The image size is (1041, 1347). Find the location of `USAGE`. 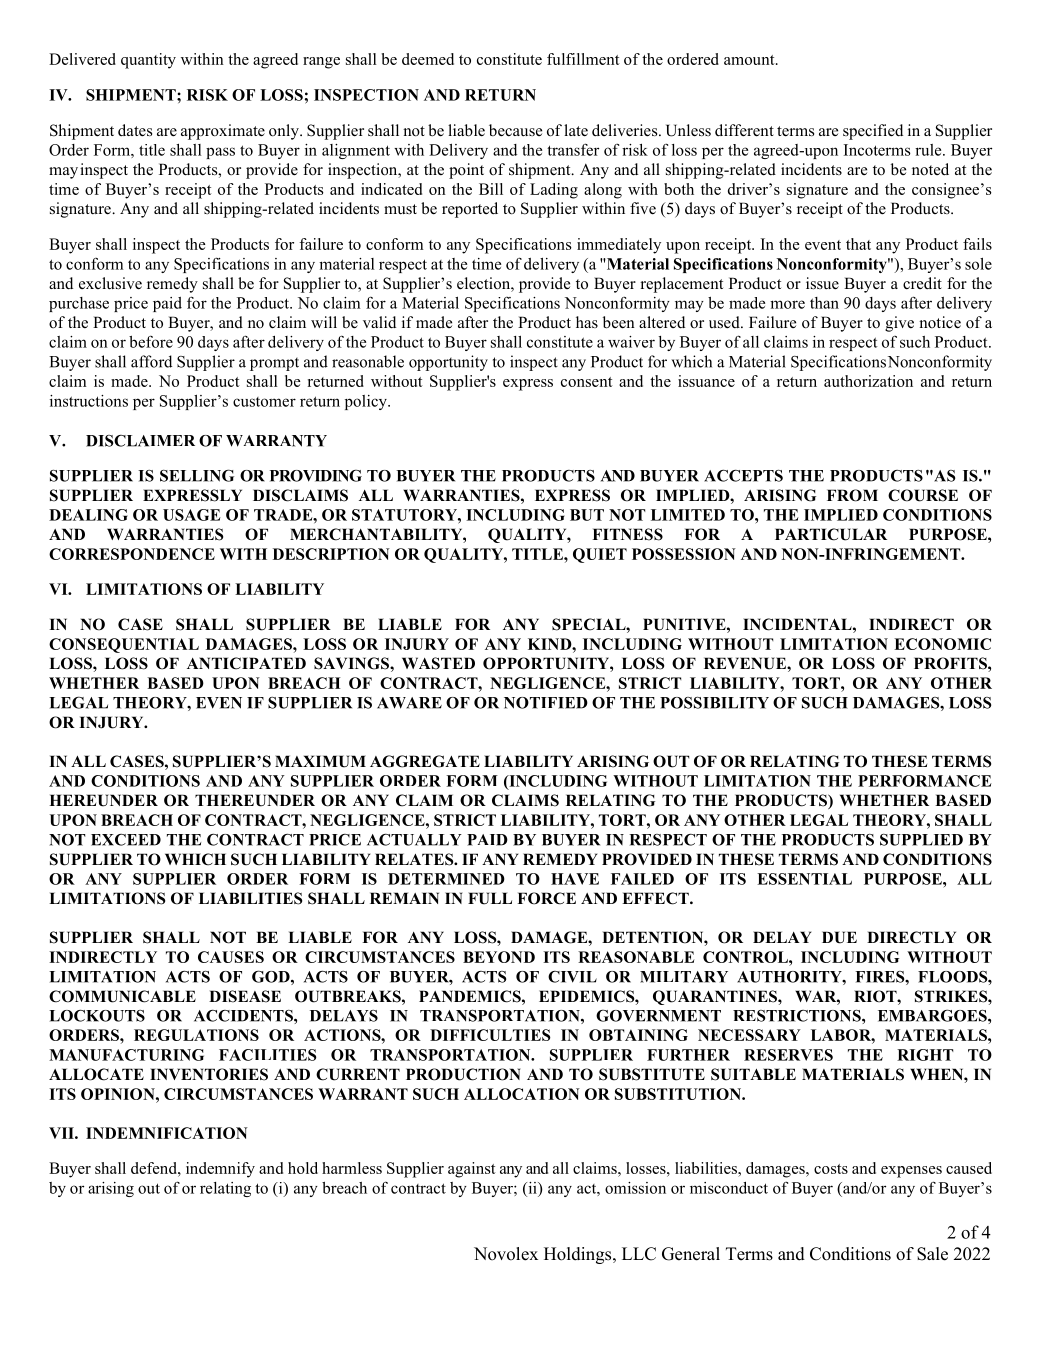

USAGE is located at coordinates (192, 515).
